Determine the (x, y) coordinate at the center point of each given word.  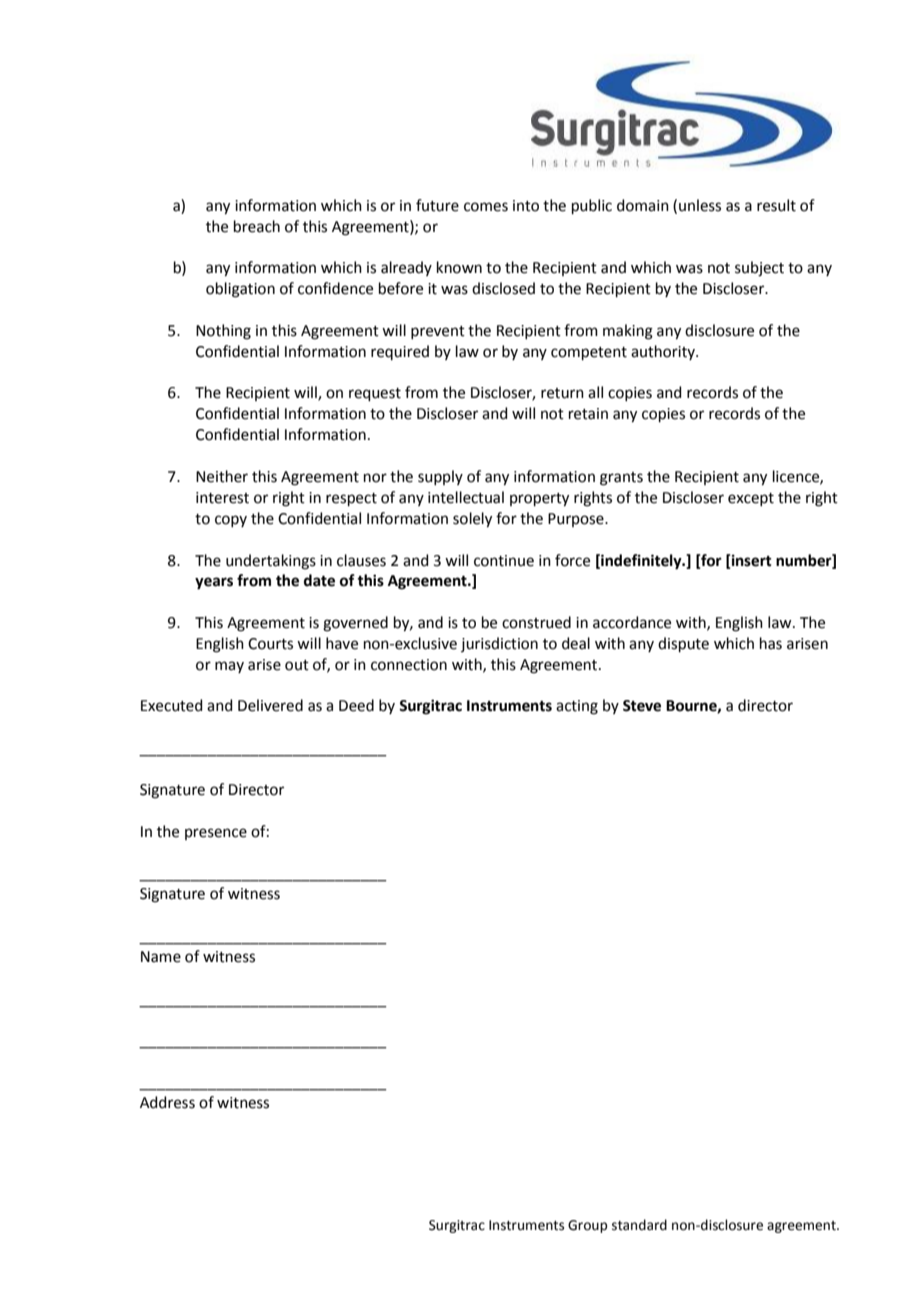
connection (409, 665)
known (459, 267)
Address (167, 1102)
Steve (642, 706)
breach (257, 226)
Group (587, 1226)
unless (700, 205)
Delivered (270, 705)
